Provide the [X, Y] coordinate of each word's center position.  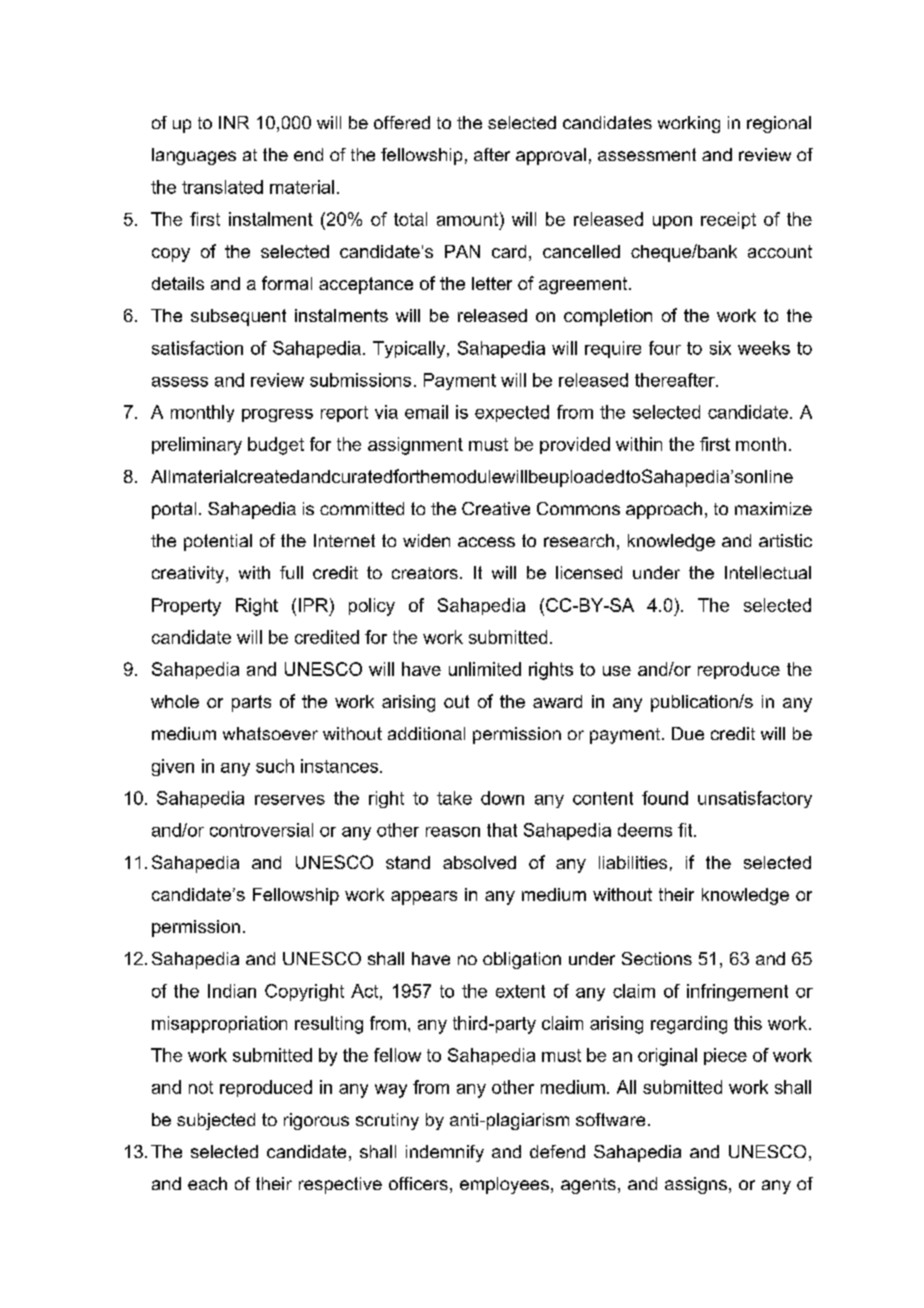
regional [779, 124]
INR [234, 122]
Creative [496, 508]
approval [551, 156]
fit [686, 830]
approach [664, 510]
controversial [261, 830]
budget [276, 446]
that [502, 830]
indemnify [445, 1153]
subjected [216, 1121]
